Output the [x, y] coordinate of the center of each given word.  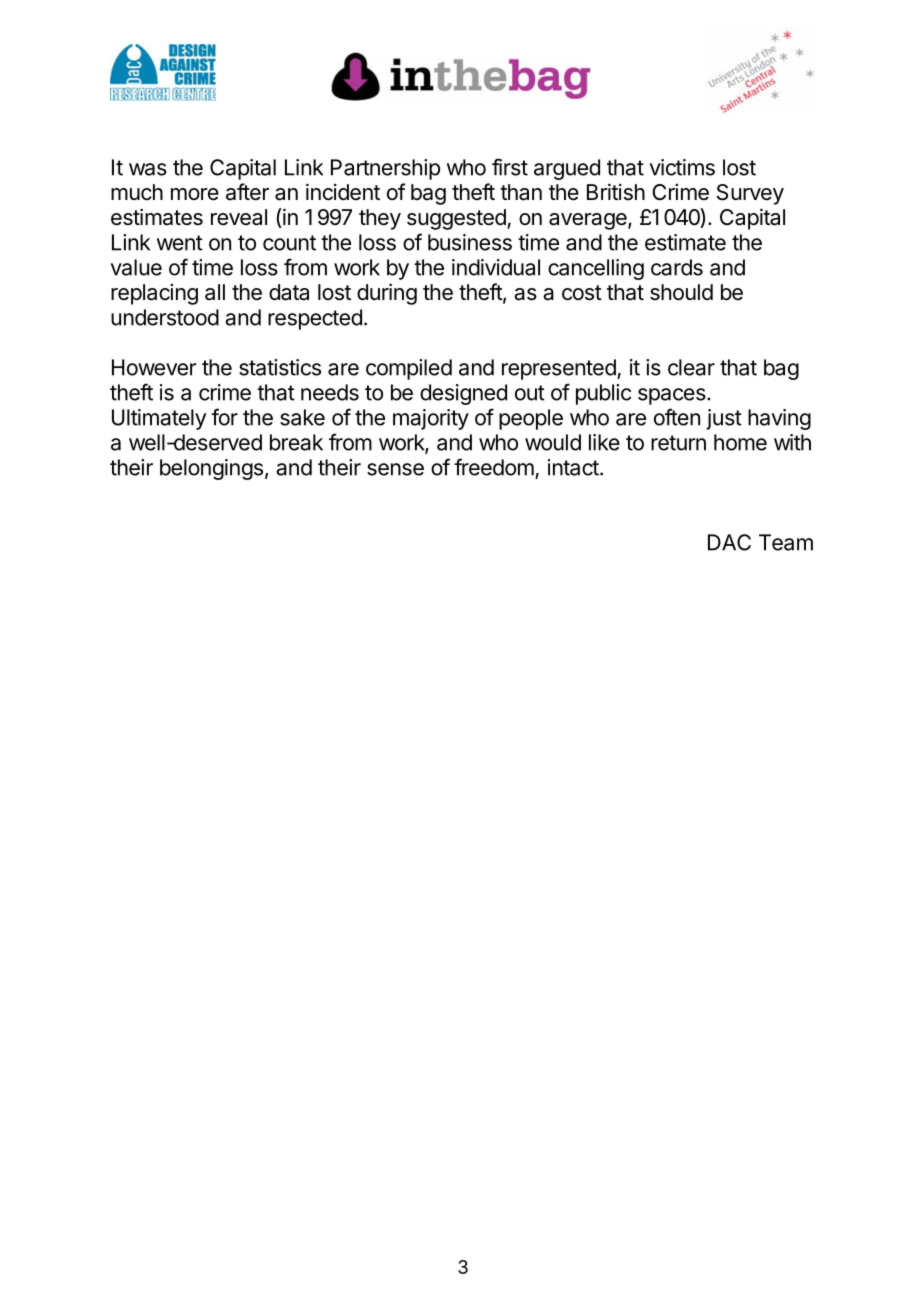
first [510, 167]
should [681, 292]
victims [682, 167]
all [215, 292]
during [387, 294]
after [247, 192]
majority [431, 419]
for [224, 417]
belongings [211, 469]
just [724, 419]
